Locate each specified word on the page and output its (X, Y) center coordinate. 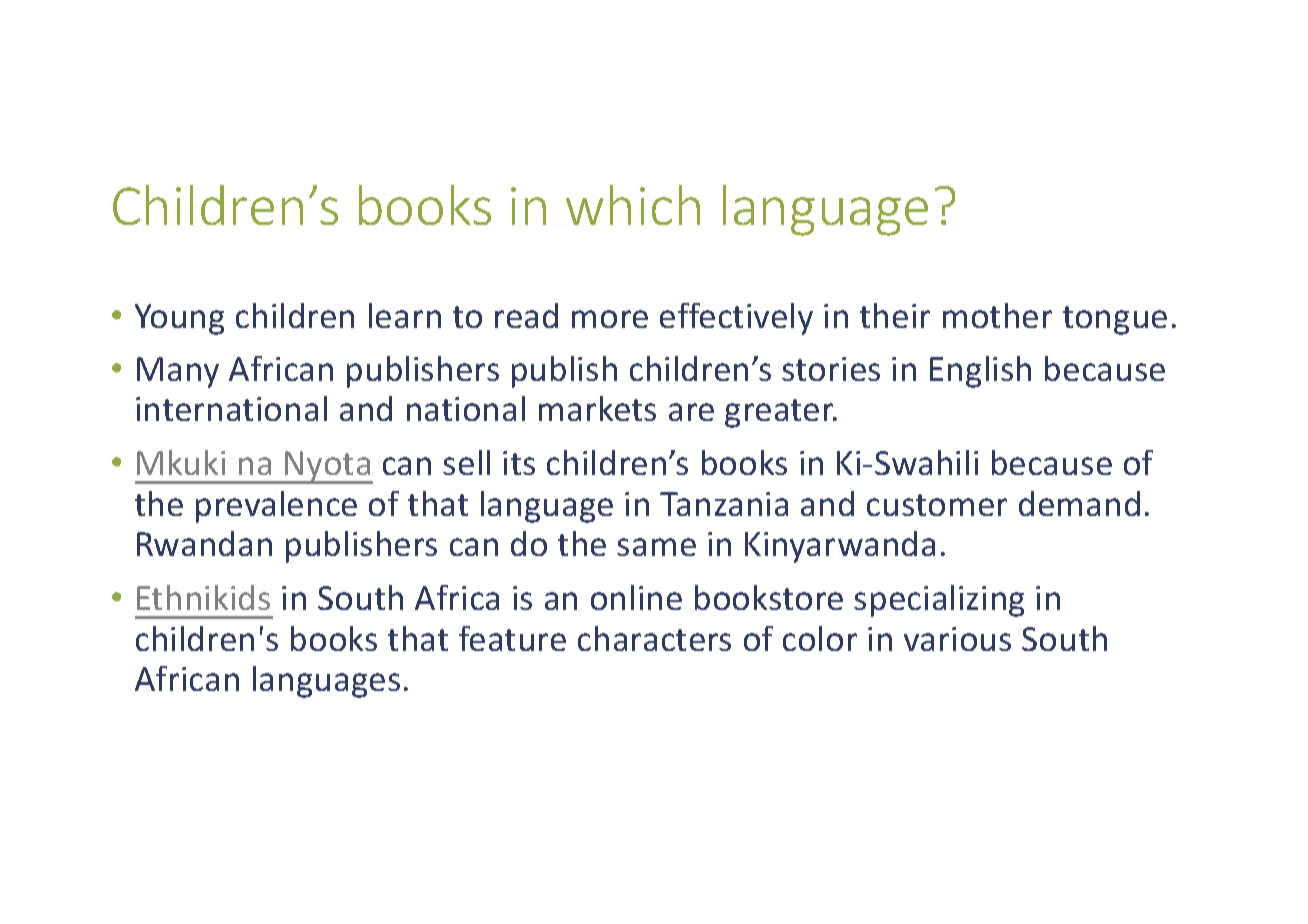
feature (512, 638)
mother (997, 315)
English (980, 372)
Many (178, 372)
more (610, 319)
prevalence (276, 507)
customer (937, 505)
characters (654, 638)
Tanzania (724, 504)
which (633, 205)
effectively (736, 319)
